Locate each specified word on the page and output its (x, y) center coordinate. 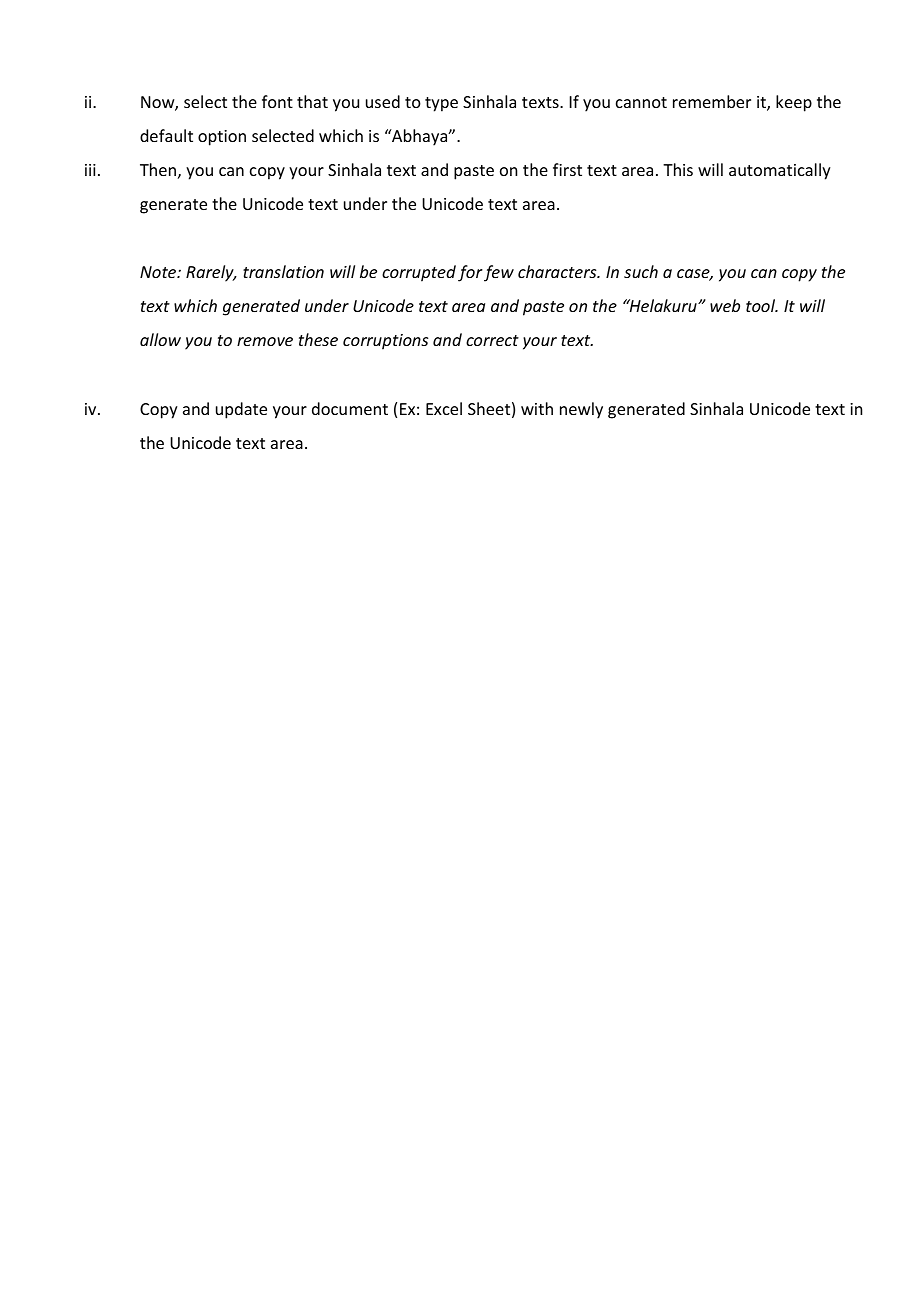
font (277, 101)
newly (581, 410)
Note (159, 272)
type (441, 104)
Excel (444, 408)
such (641, 271)
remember (712, 101)
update (241, 410)
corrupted (419, 273)
